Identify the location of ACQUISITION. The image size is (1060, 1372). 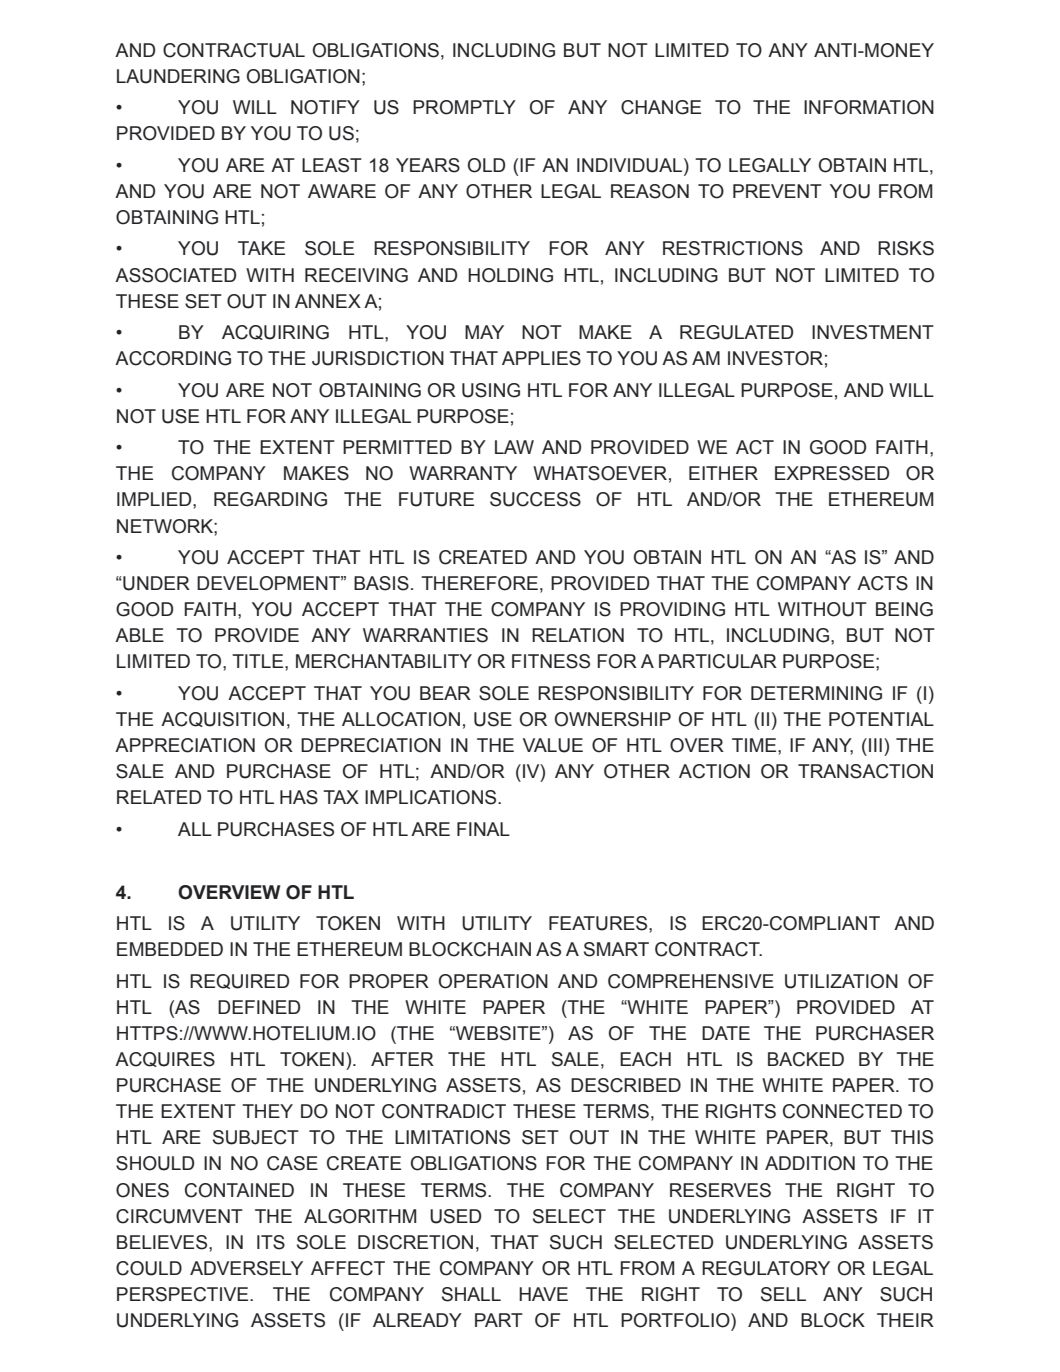
(222, 719).
